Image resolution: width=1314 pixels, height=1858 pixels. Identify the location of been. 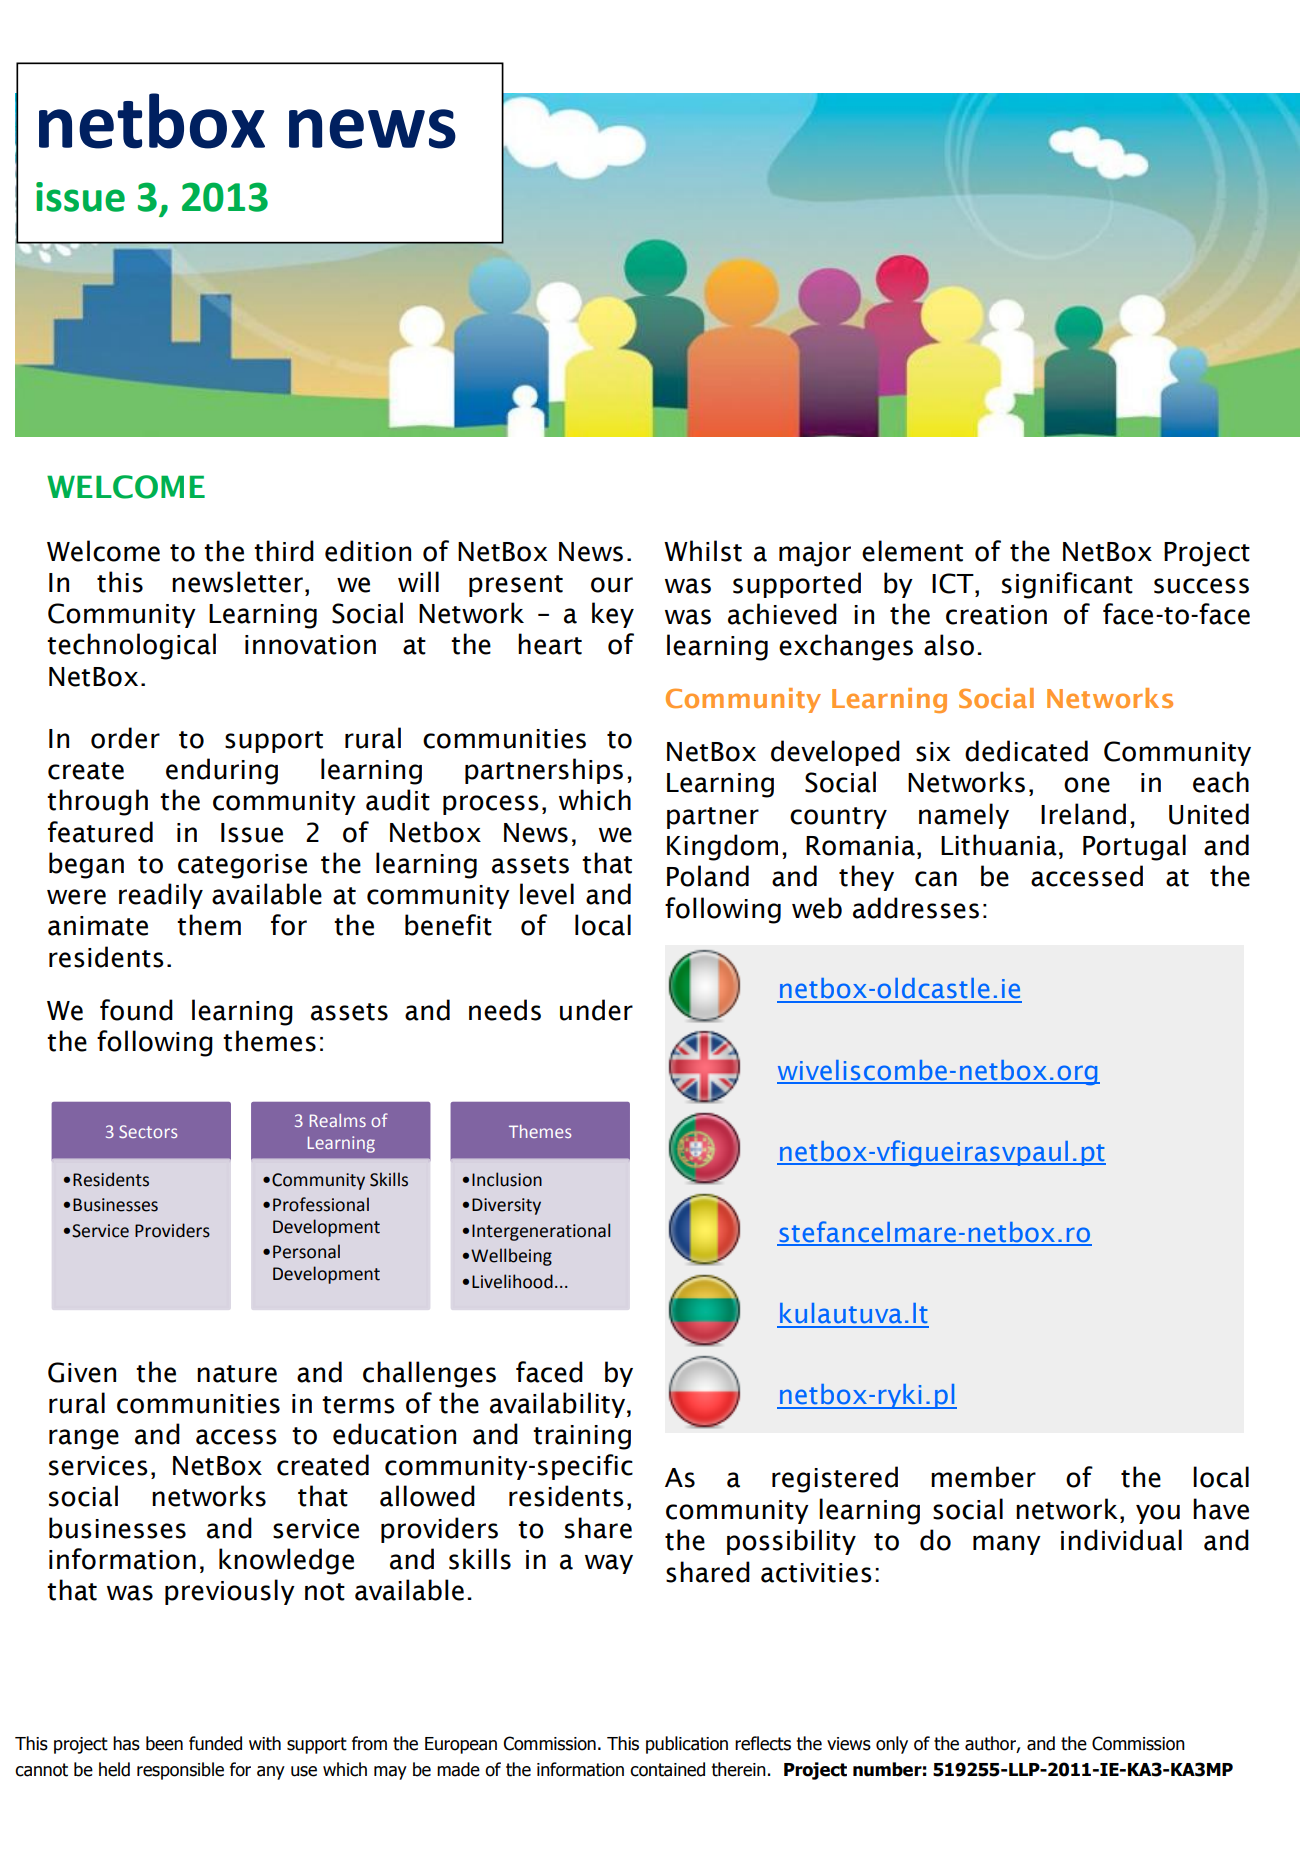
(164, 1743).
